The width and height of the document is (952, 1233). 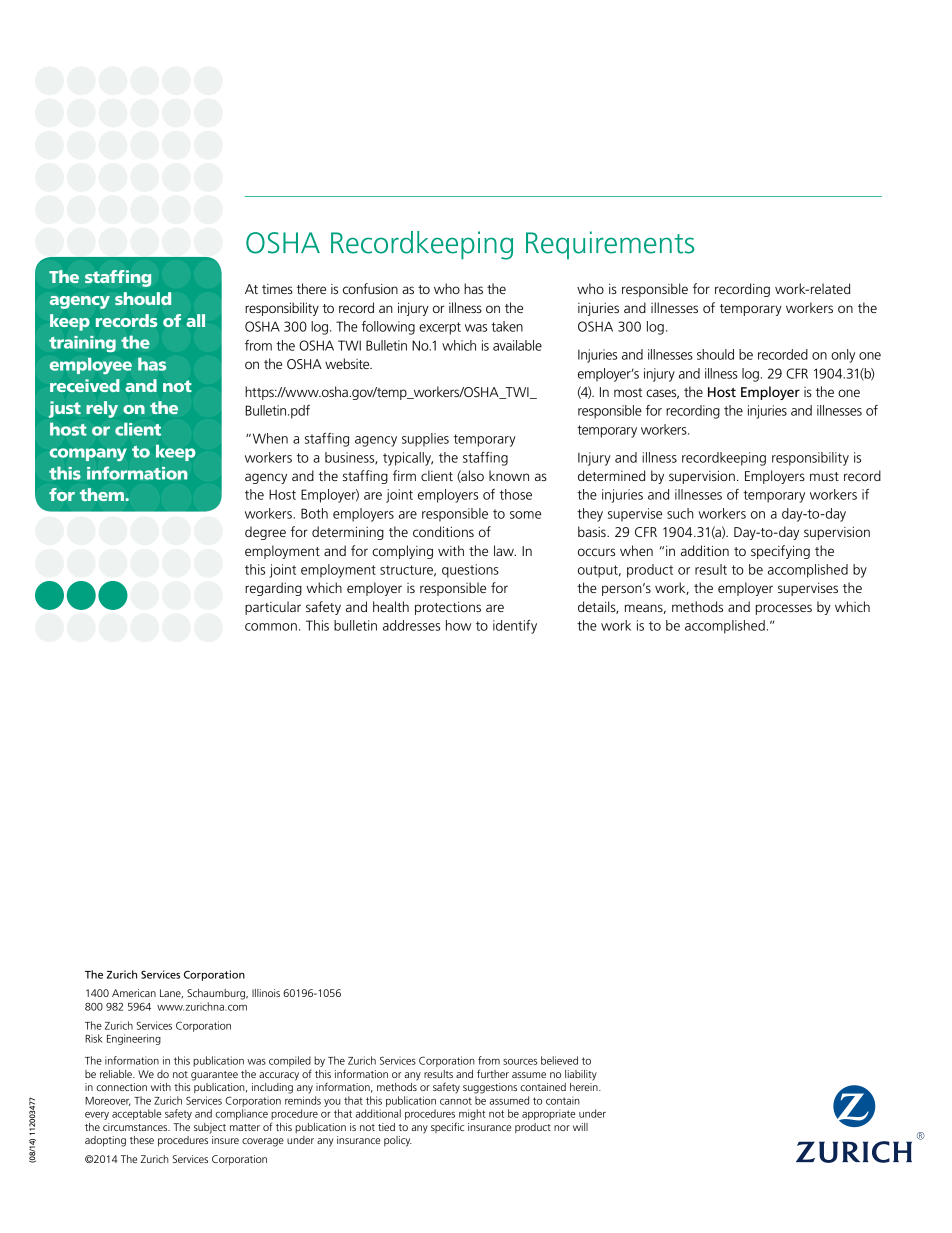 What do you see at coordinates (580, 1127) in the document?
I see `will` at bounding box center [580, 1127].
